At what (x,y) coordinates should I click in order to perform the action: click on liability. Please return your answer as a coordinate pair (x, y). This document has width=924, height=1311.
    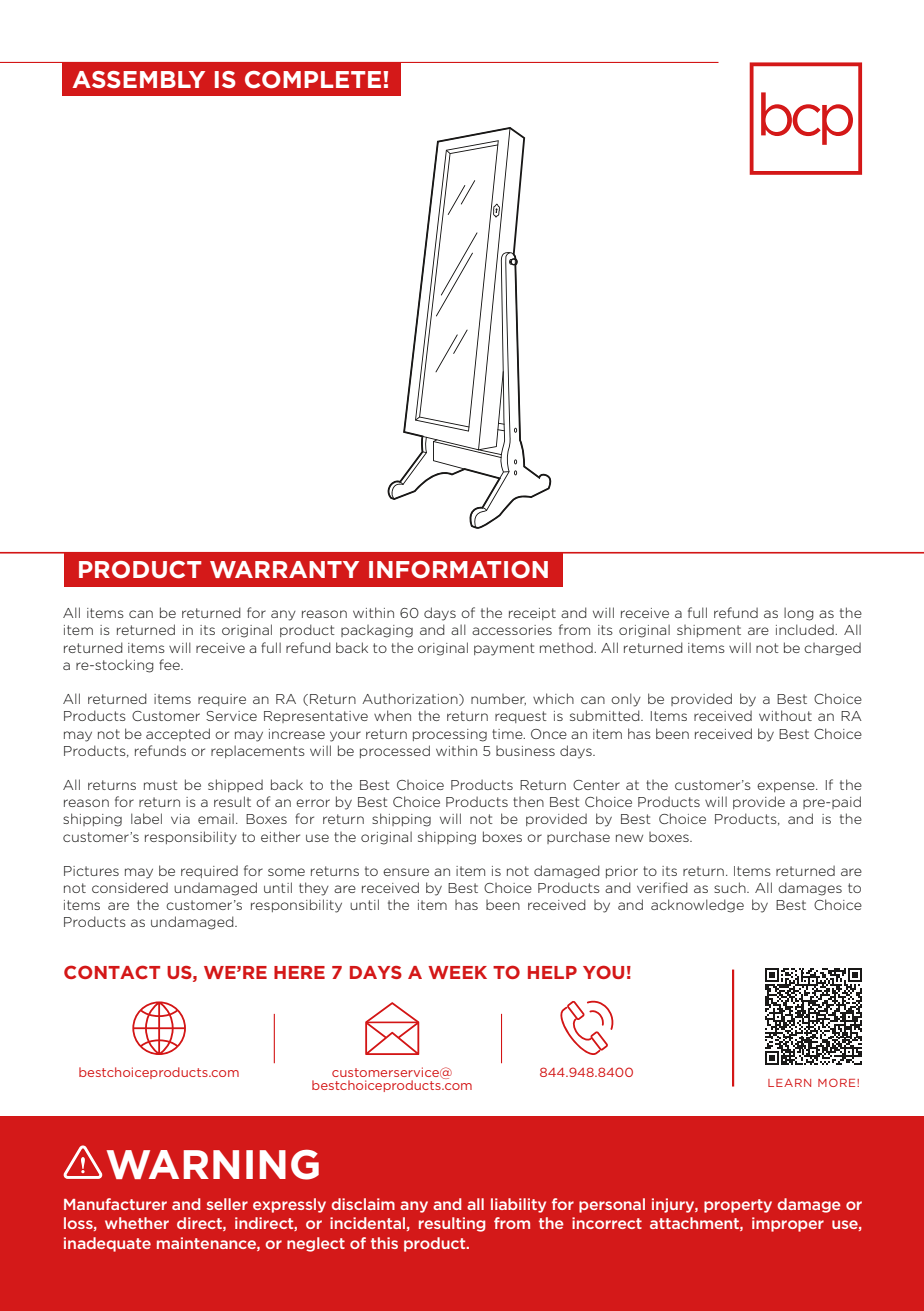
    Looking at the image, I should click on (518, 1205).
